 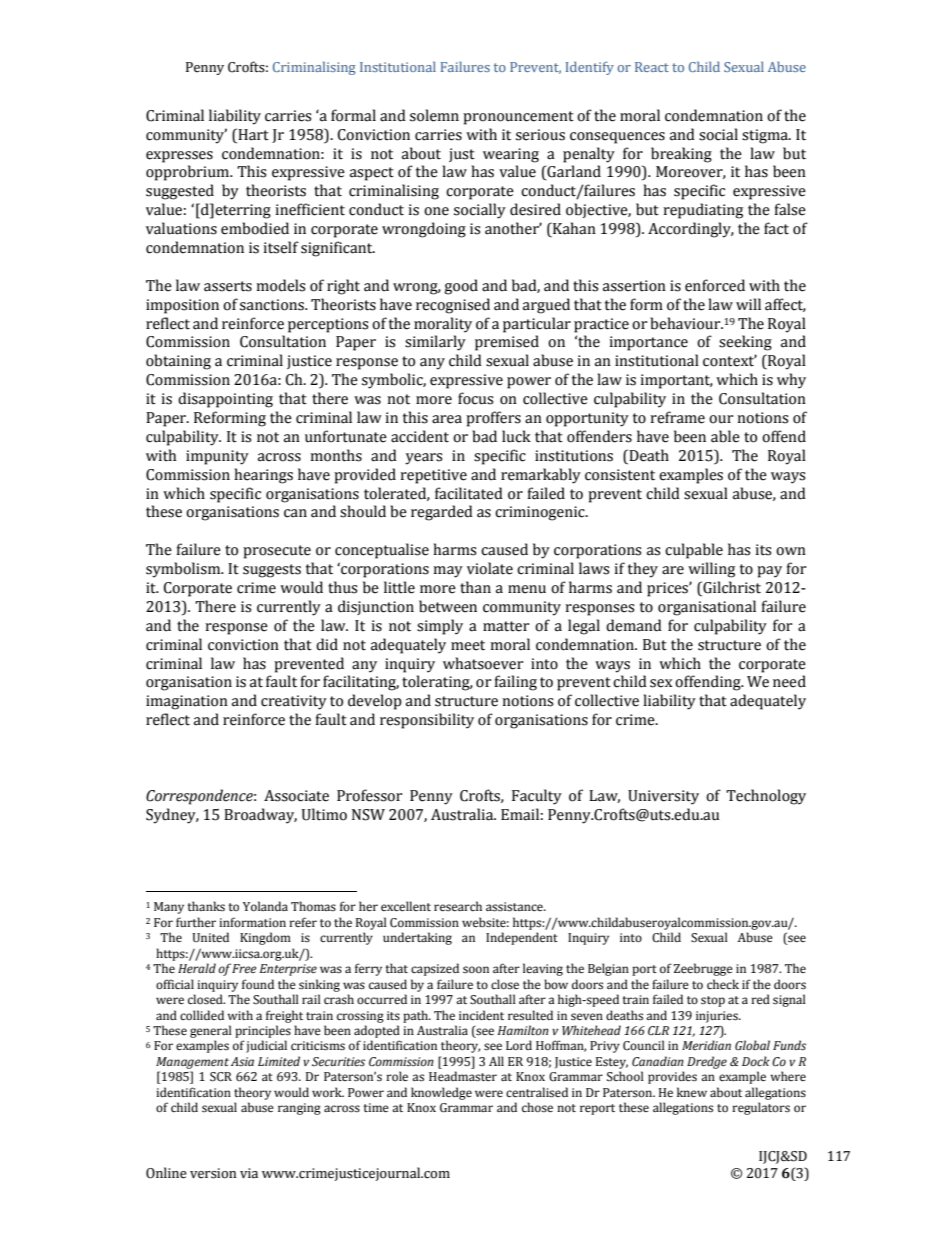 I want to click on suggests, so click(x=272, y=571).
